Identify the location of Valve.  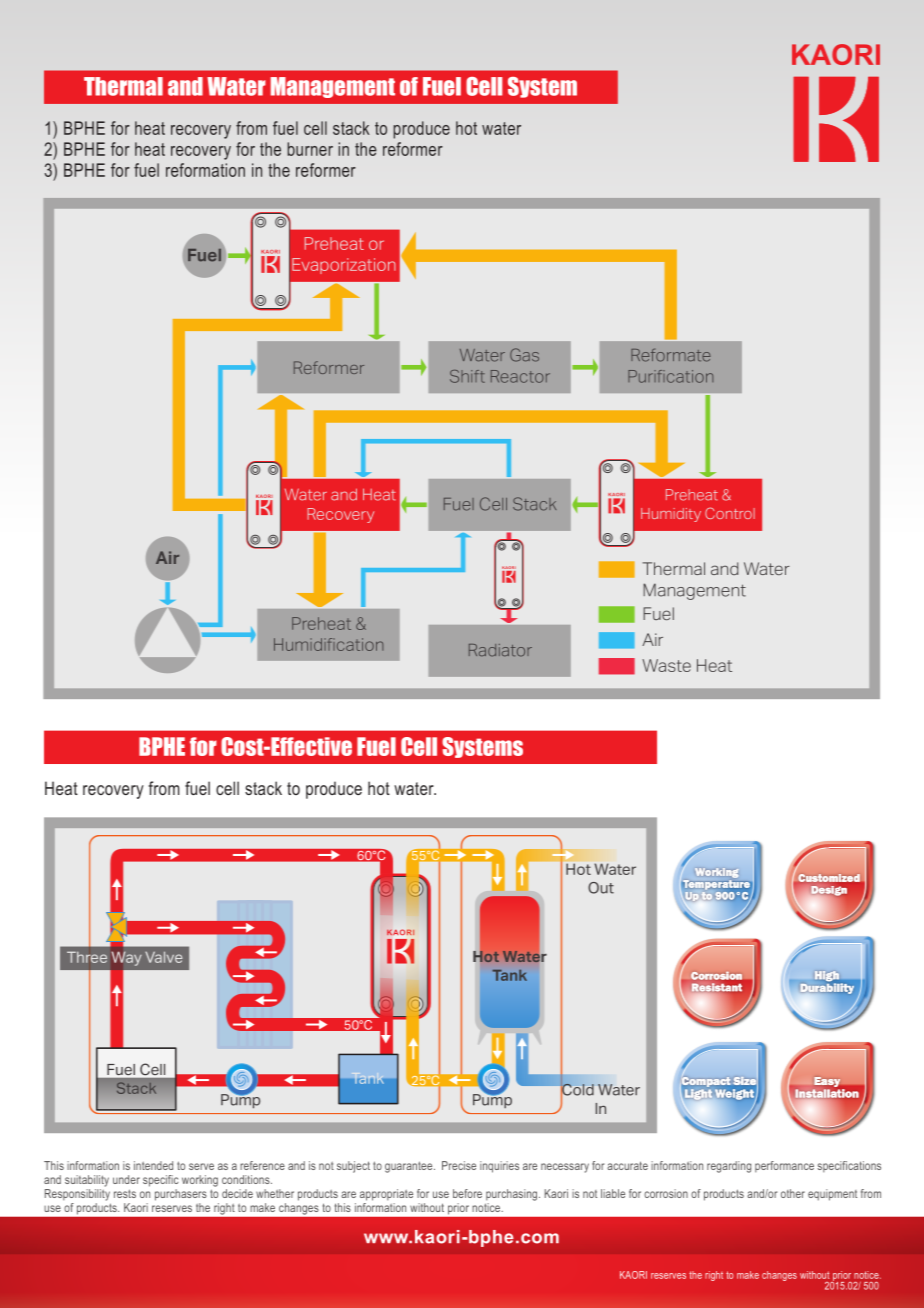
(163, 957).
